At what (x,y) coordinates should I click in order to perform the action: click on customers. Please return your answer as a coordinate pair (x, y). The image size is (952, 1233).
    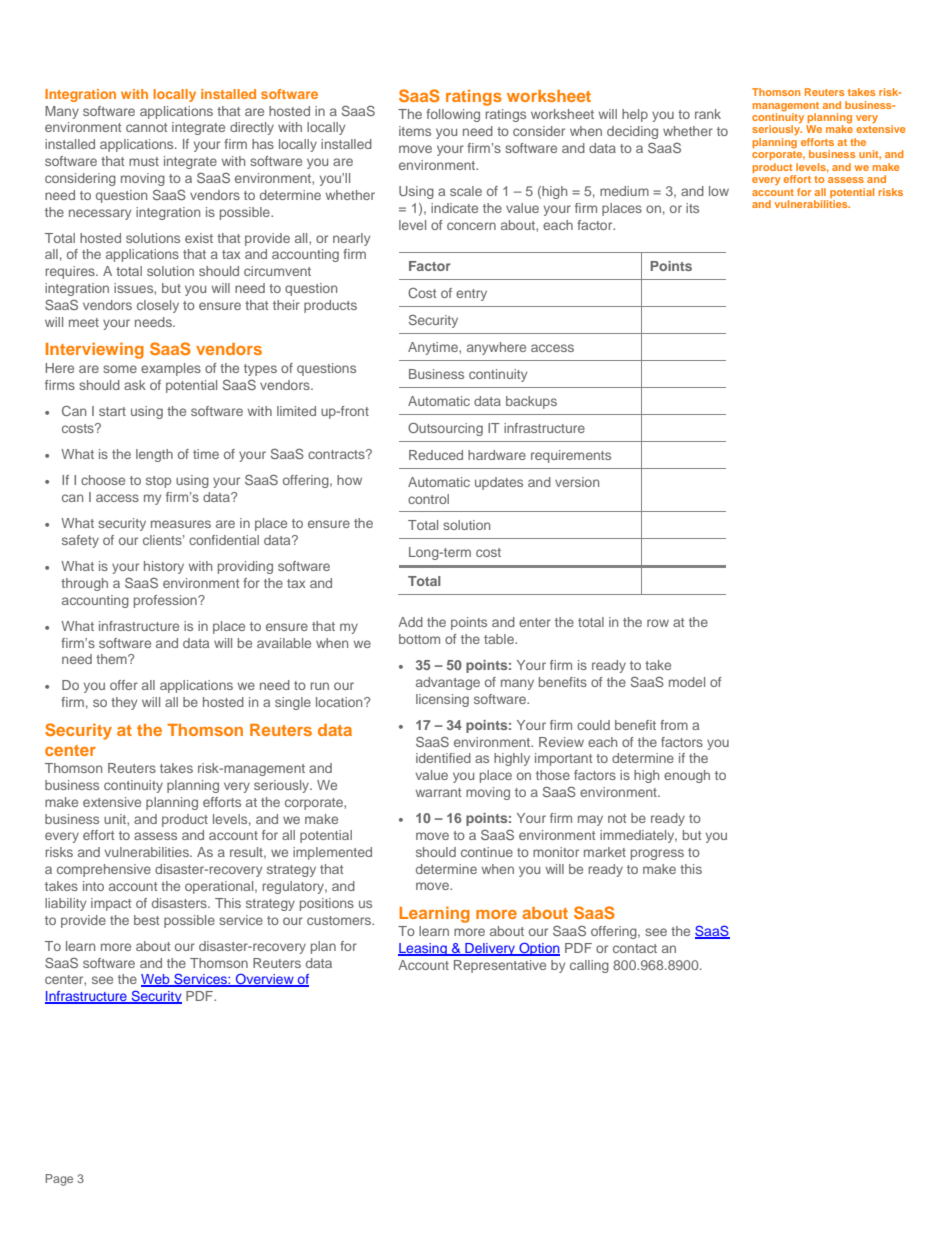
    Looking at the image, I should click on (340, 920).
